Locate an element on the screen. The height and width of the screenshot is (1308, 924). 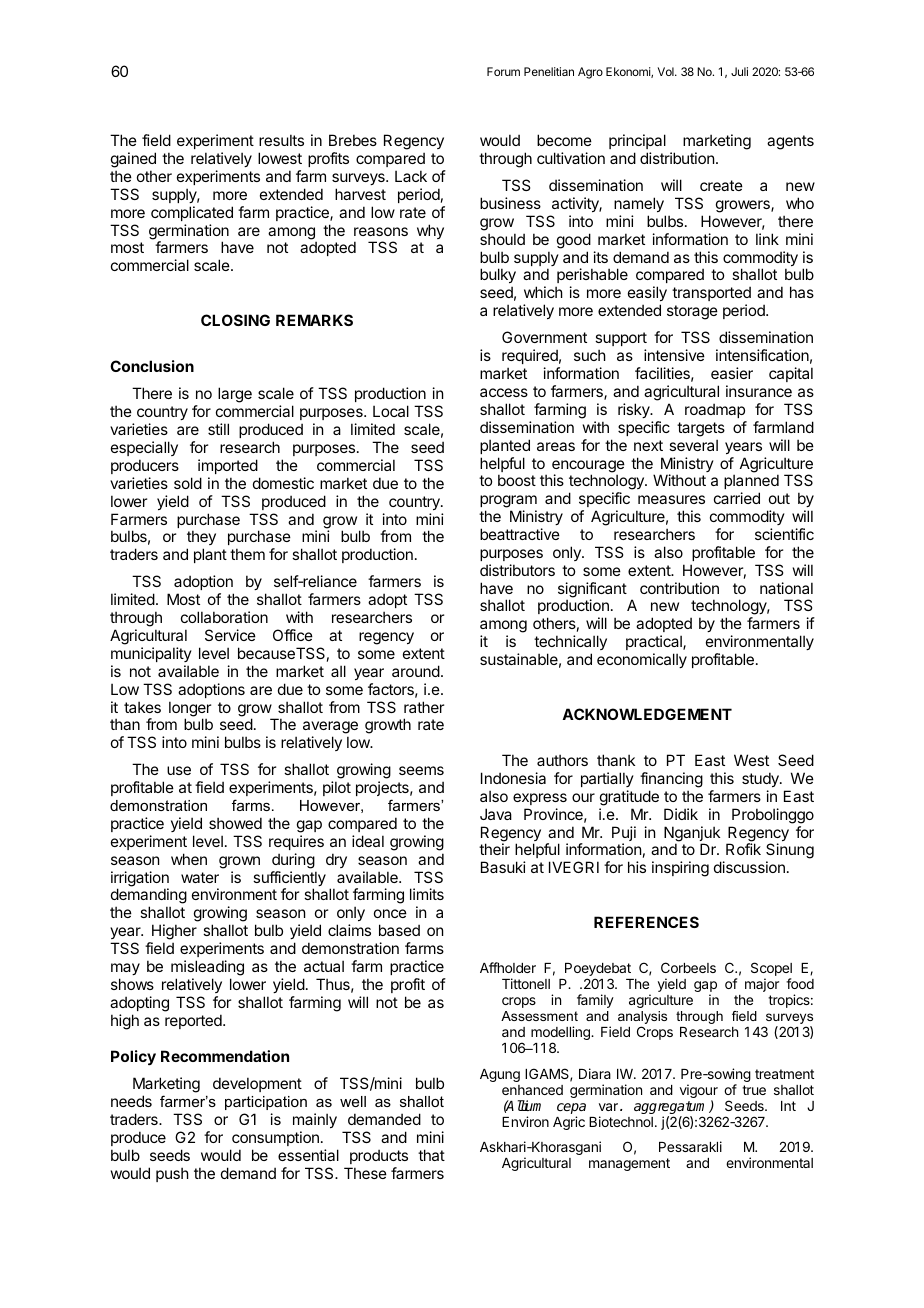
results is located at coordinates (281, 140).
